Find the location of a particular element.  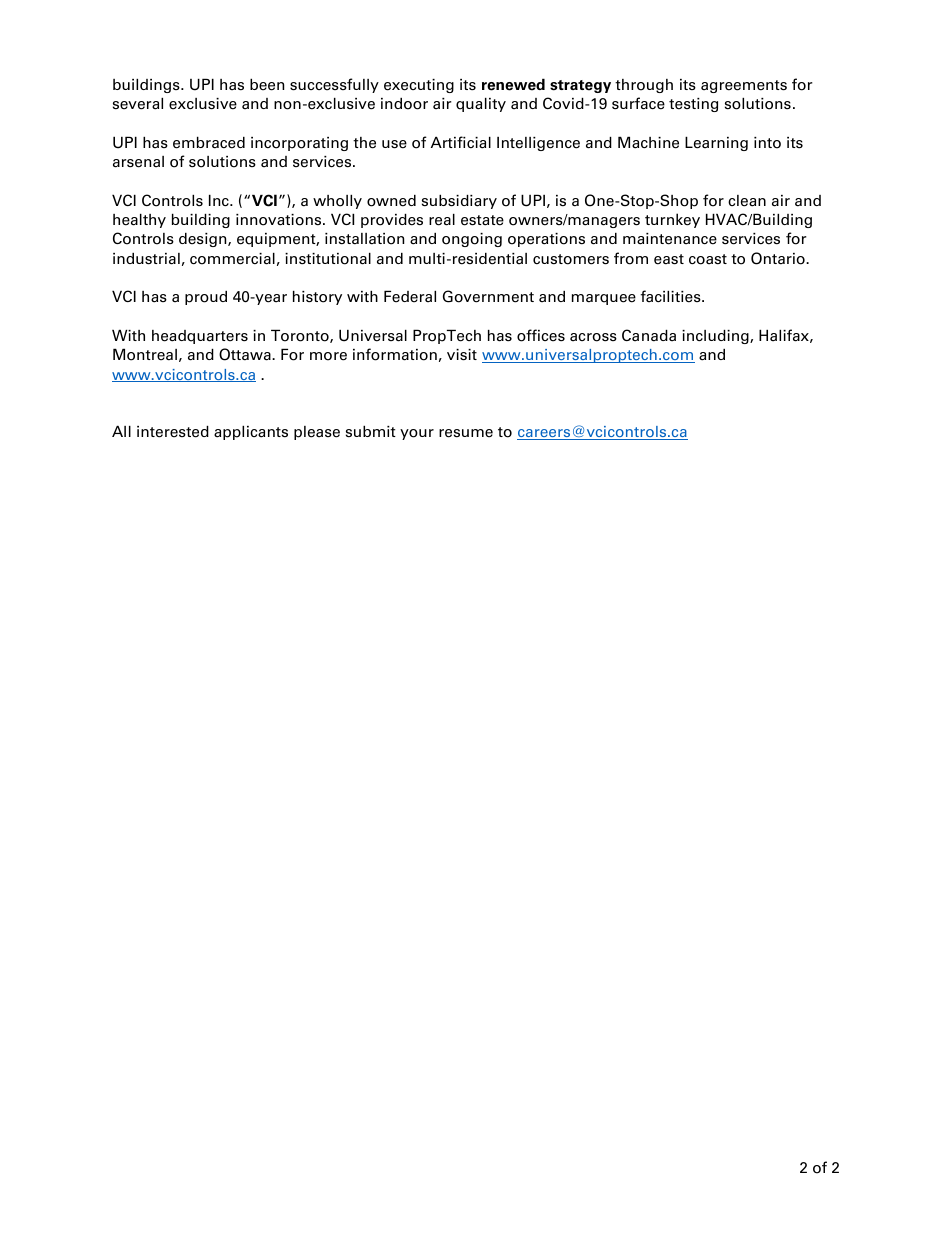

quality is located at coordinates (481, 105).
